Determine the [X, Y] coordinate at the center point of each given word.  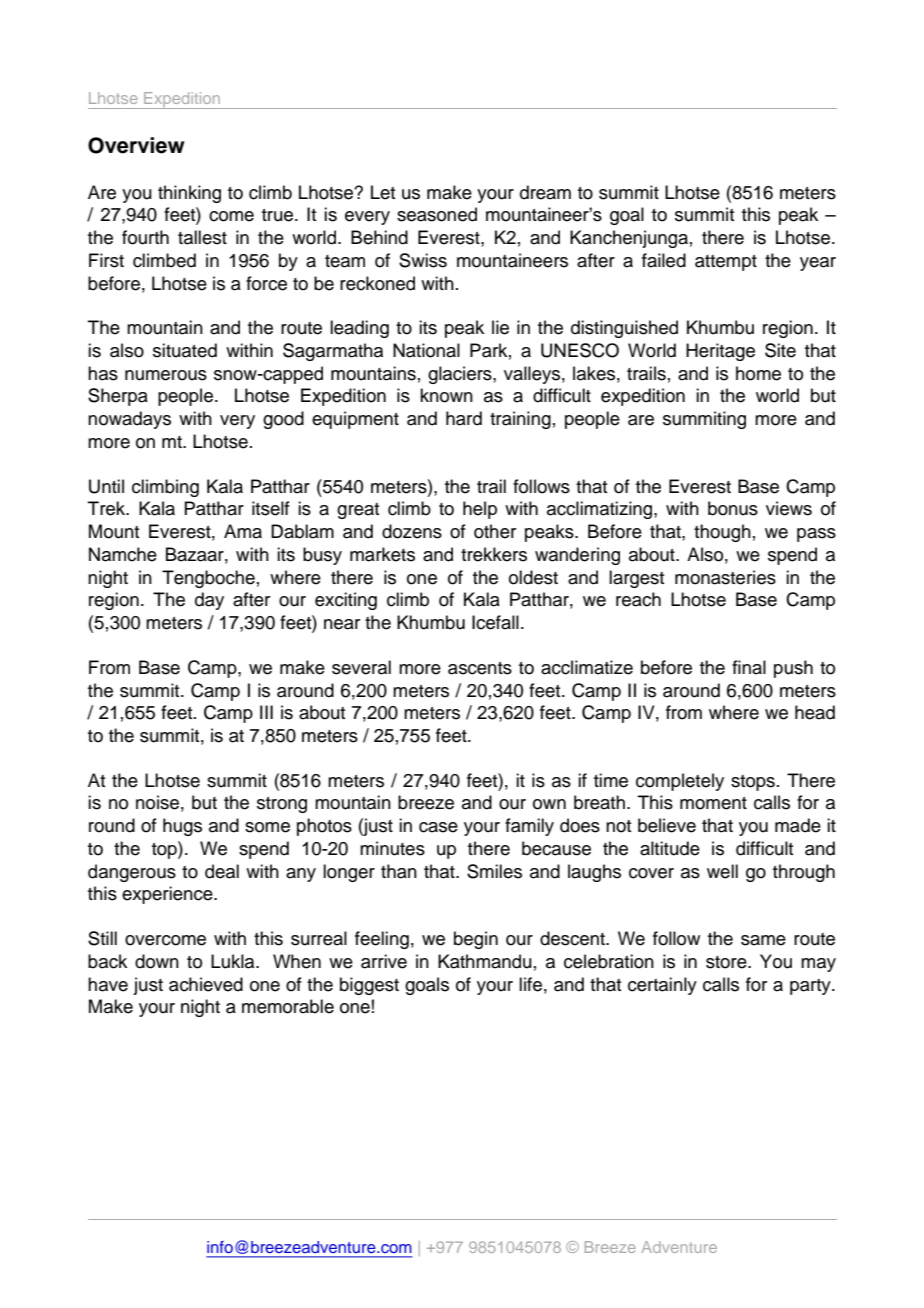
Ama [243, 531]
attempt [726, 263]
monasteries [725, 577]
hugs [182, 827]
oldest [533, 577]
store [727, 962]
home [758, 373]
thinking [189, 194]
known [446, 395]
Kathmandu [485, 961]
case [438, 827]
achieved [206, 984]
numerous [166, 375]
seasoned [437, 214]
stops [753, 783]
